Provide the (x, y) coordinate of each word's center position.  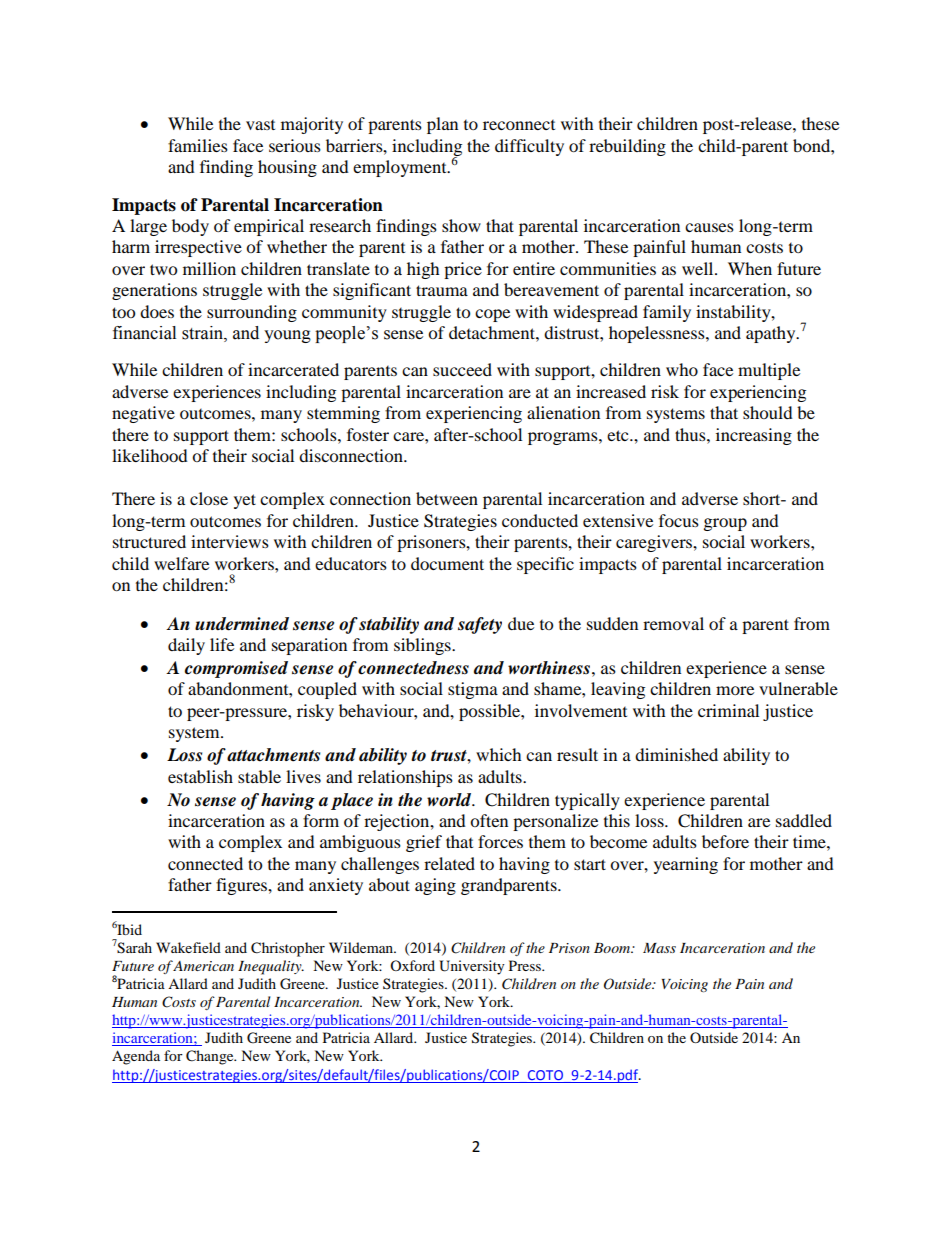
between (447, 498)
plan (442, 125)
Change (211, 1057)
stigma (473, 690)
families (198, 145)
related (449, 863)
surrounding (252, 313)
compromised (236, 669)
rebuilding (627, 147)
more (735, 690)
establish (200, 776)
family (667, 313)
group (725, 524)
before (725, 841)
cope (492, 315)
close (209, 498)
